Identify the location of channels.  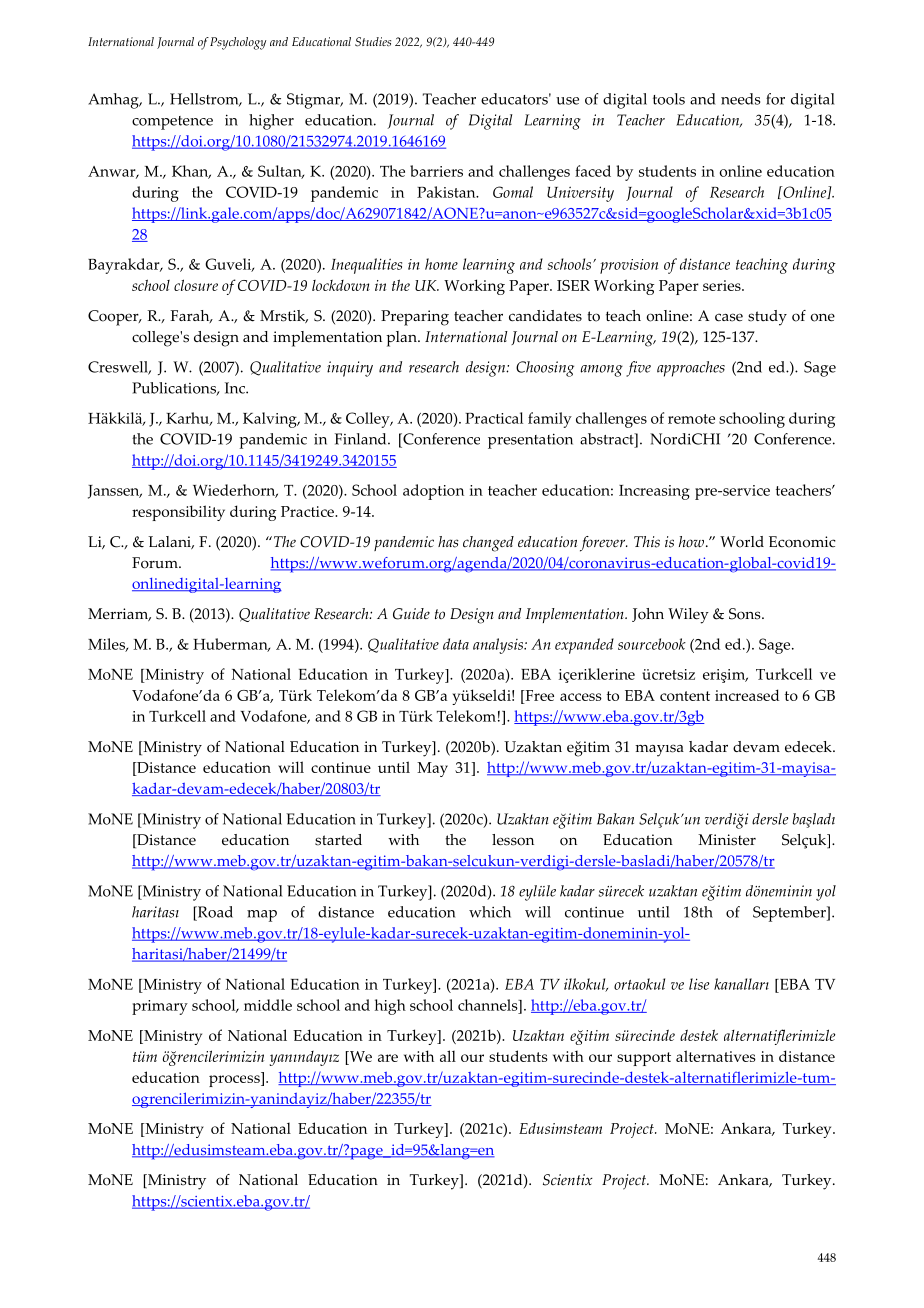
(489, 1005).
